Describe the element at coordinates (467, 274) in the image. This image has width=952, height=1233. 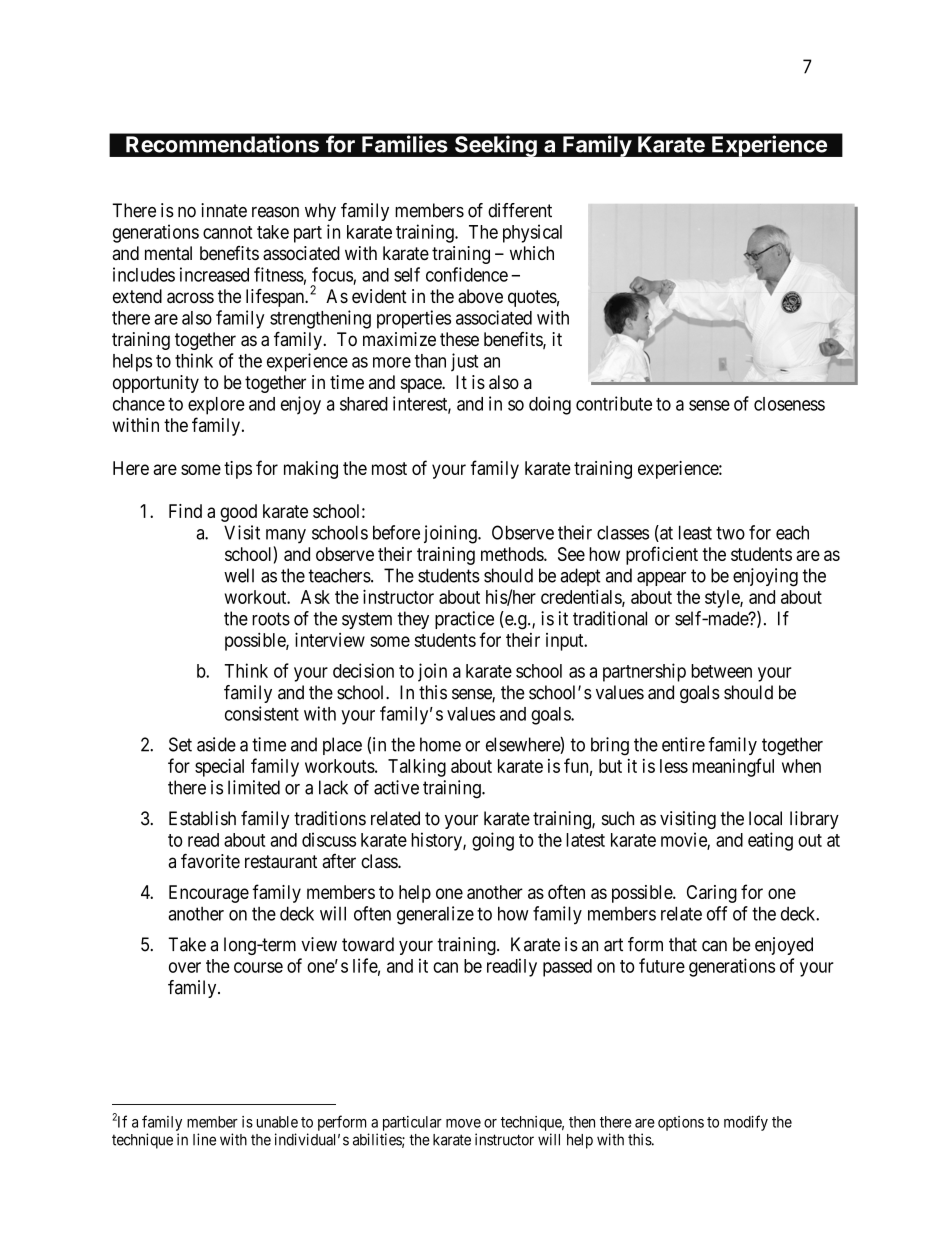
I see `confidence` at that location.
